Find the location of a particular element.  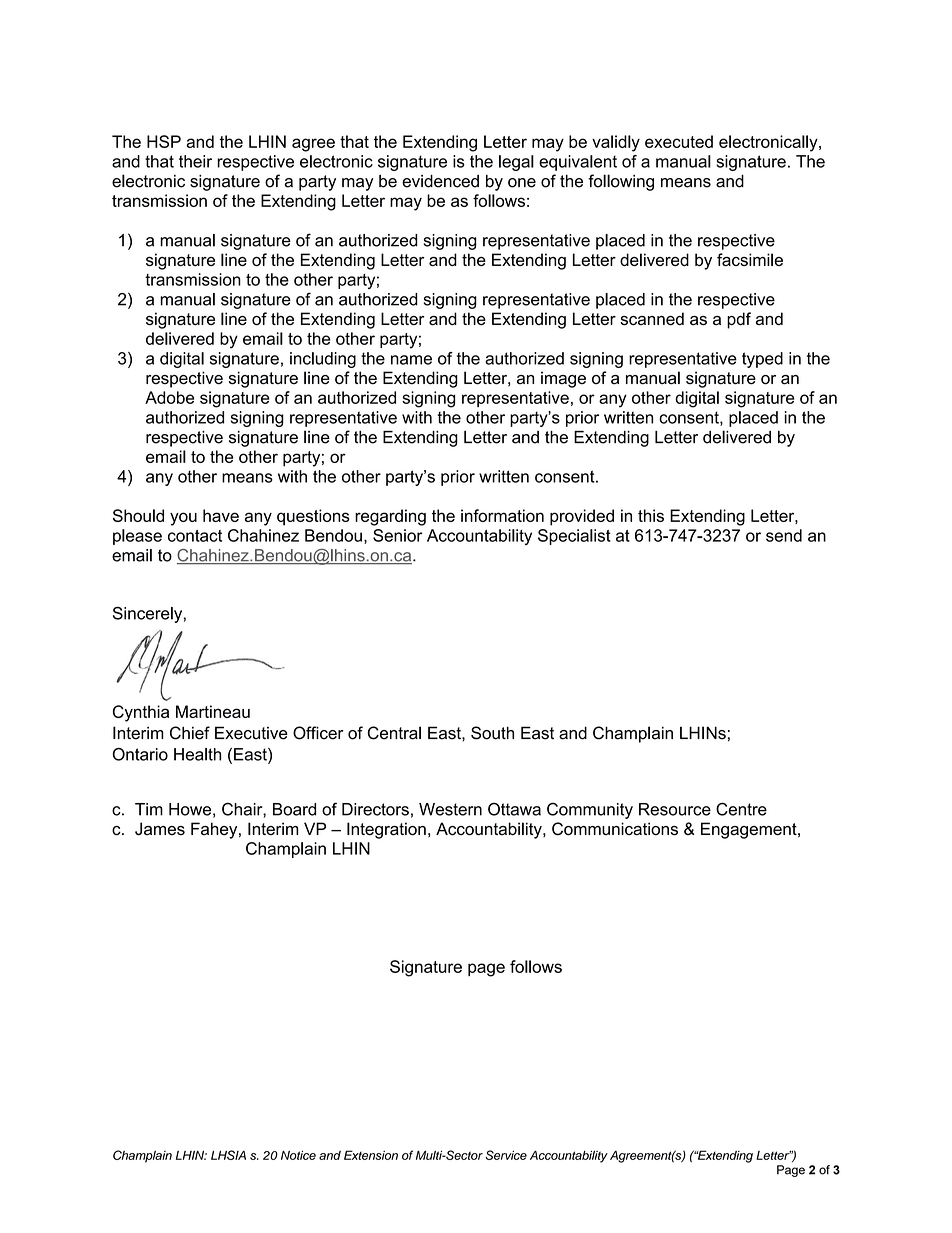

James is located at coordinates (160, 828).
